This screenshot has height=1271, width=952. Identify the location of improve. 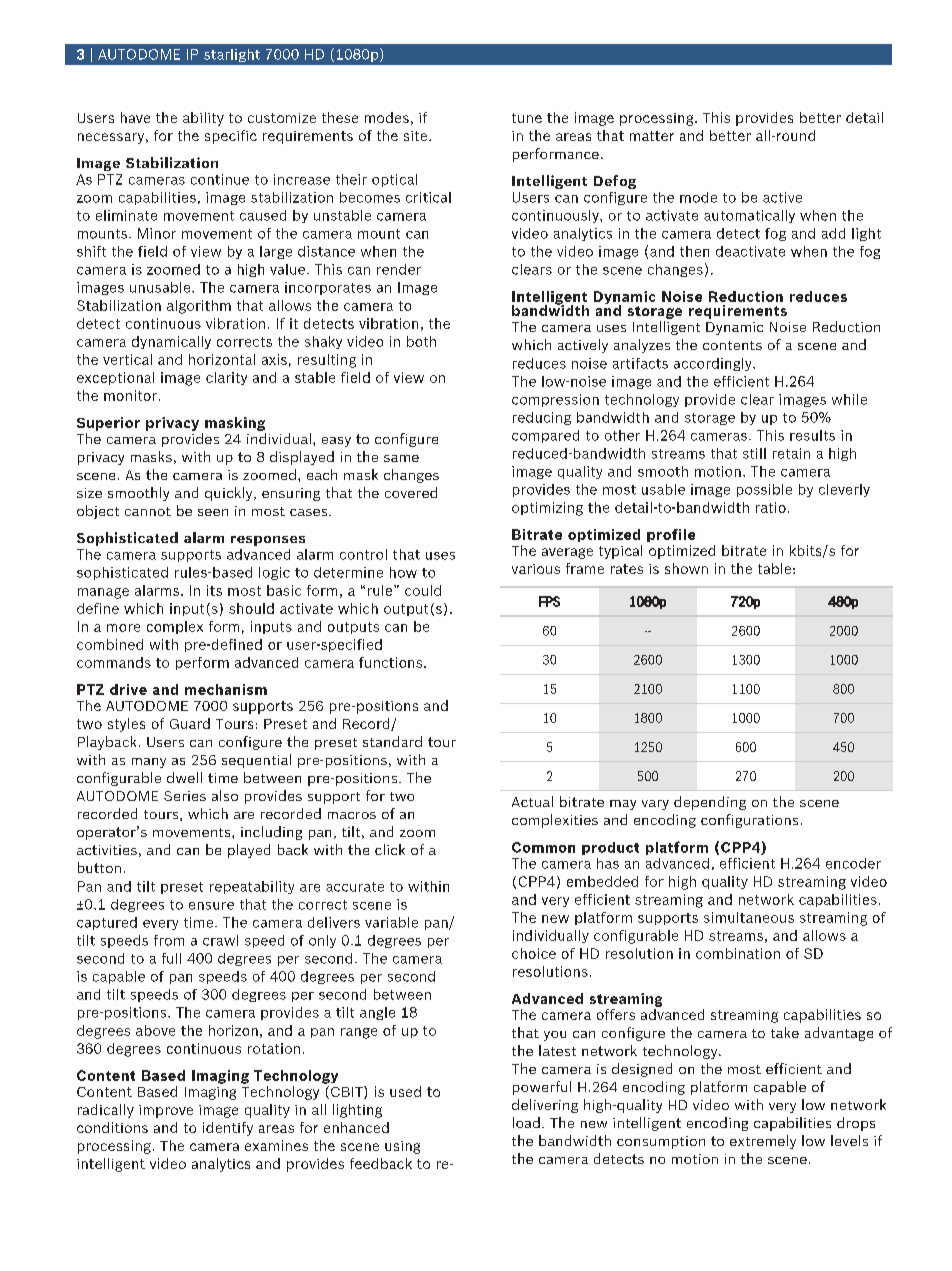
(166, 1111).
